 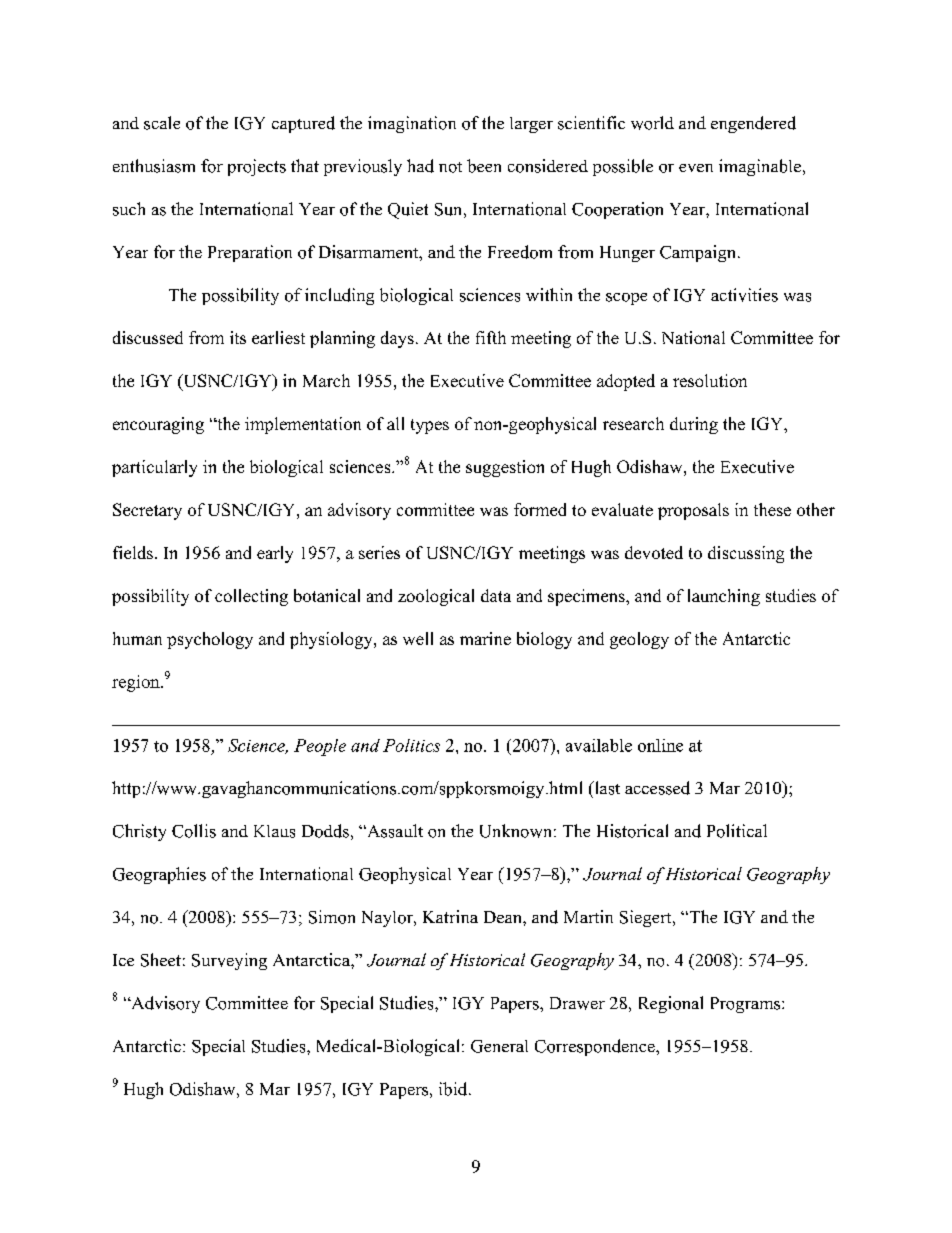 I want to click on data, so click(x=496, y=595).
